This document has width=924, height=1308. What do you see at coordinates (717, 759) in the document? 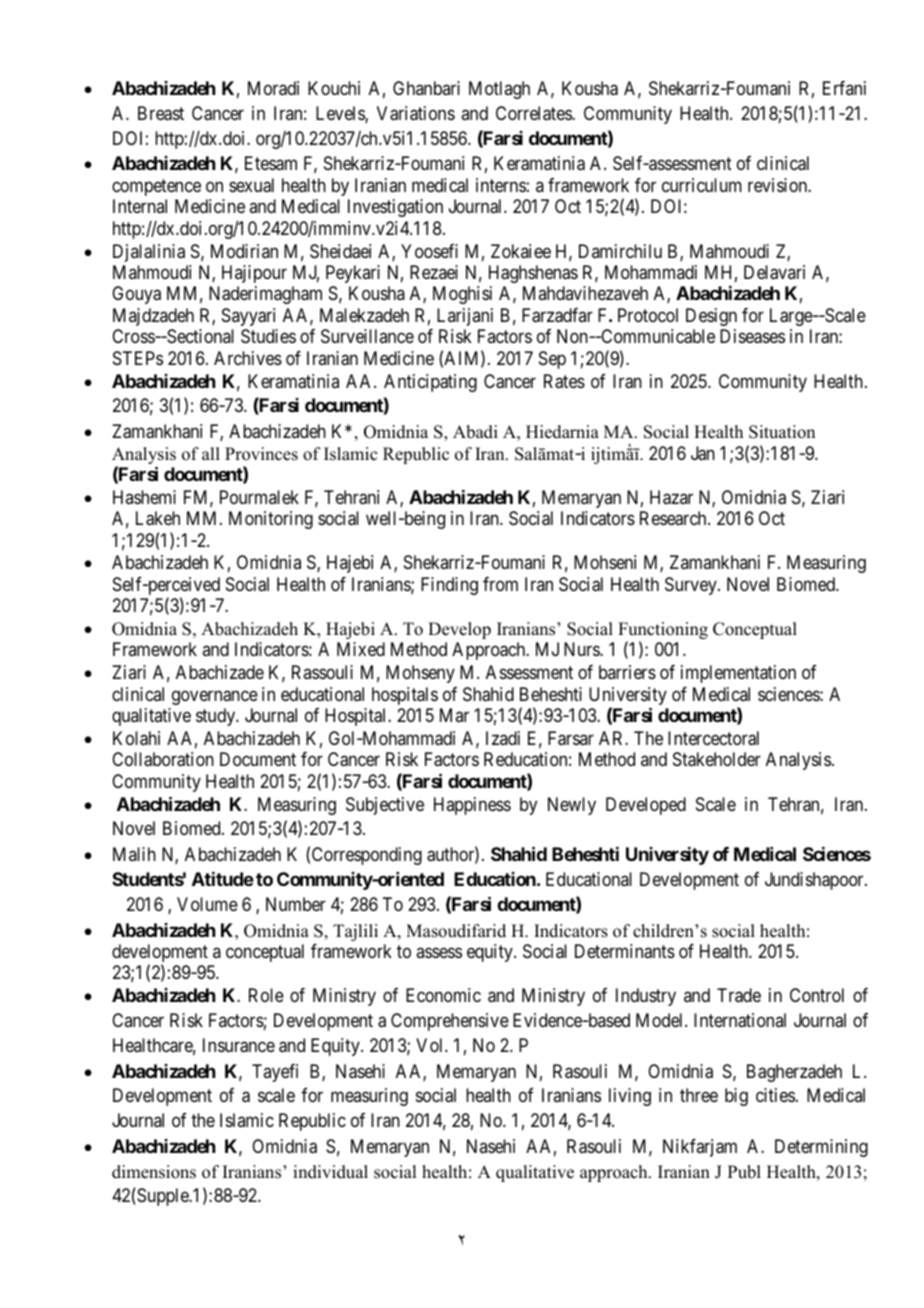
I see `Stakeholder` at bounding box center [717, 759].
